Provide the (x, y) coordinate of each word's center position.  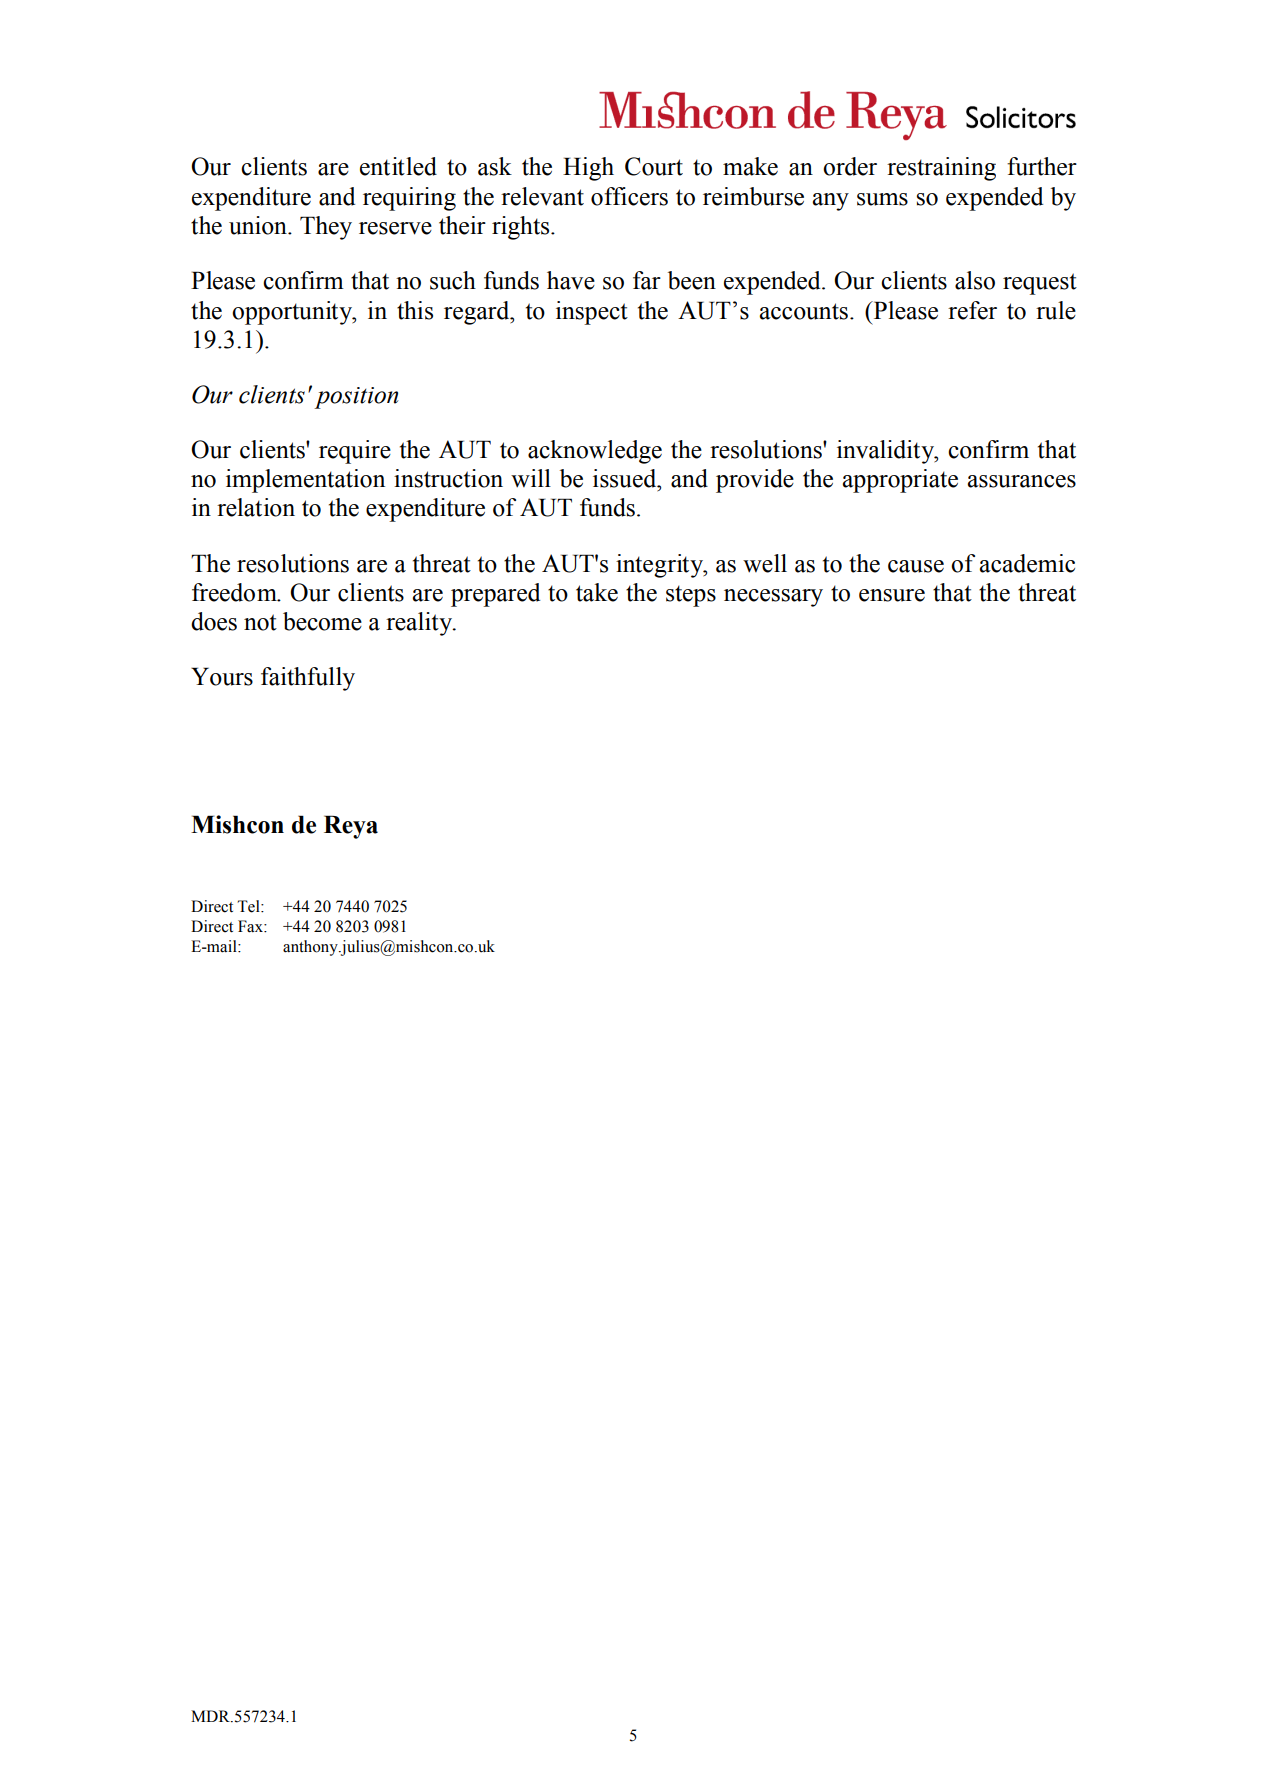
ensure (892, 595)
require (355, 452)
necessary (773, 598)
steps (691, 596)
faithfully (308, 679)
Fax (251, 926)
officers (629, 196)
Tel (249, 906)
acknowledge (595, 452)
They (326, 228)
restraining (941, 169)
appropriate (900, 481)
